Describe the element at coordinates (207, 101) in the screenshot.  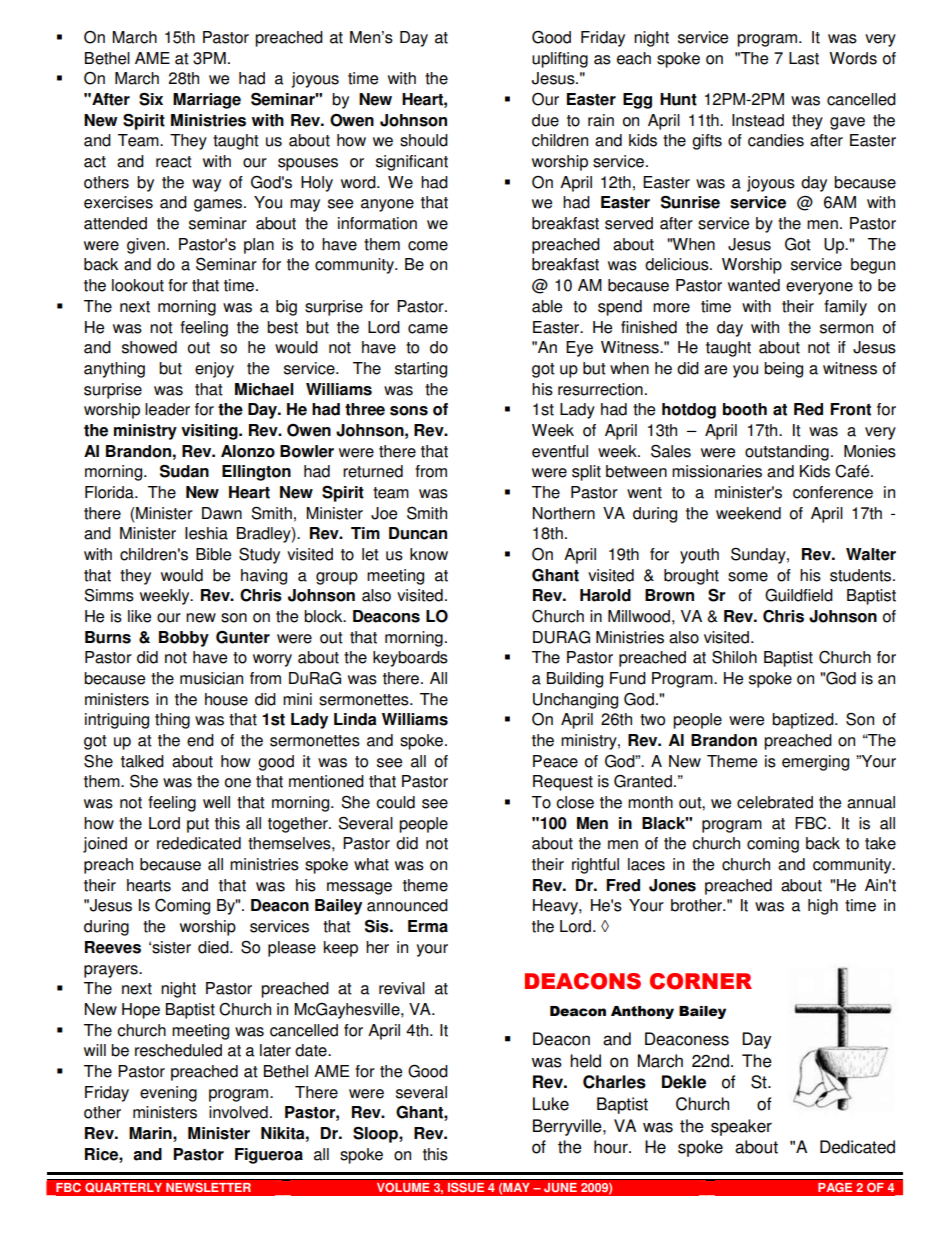
I see `Marriage` at that location.
